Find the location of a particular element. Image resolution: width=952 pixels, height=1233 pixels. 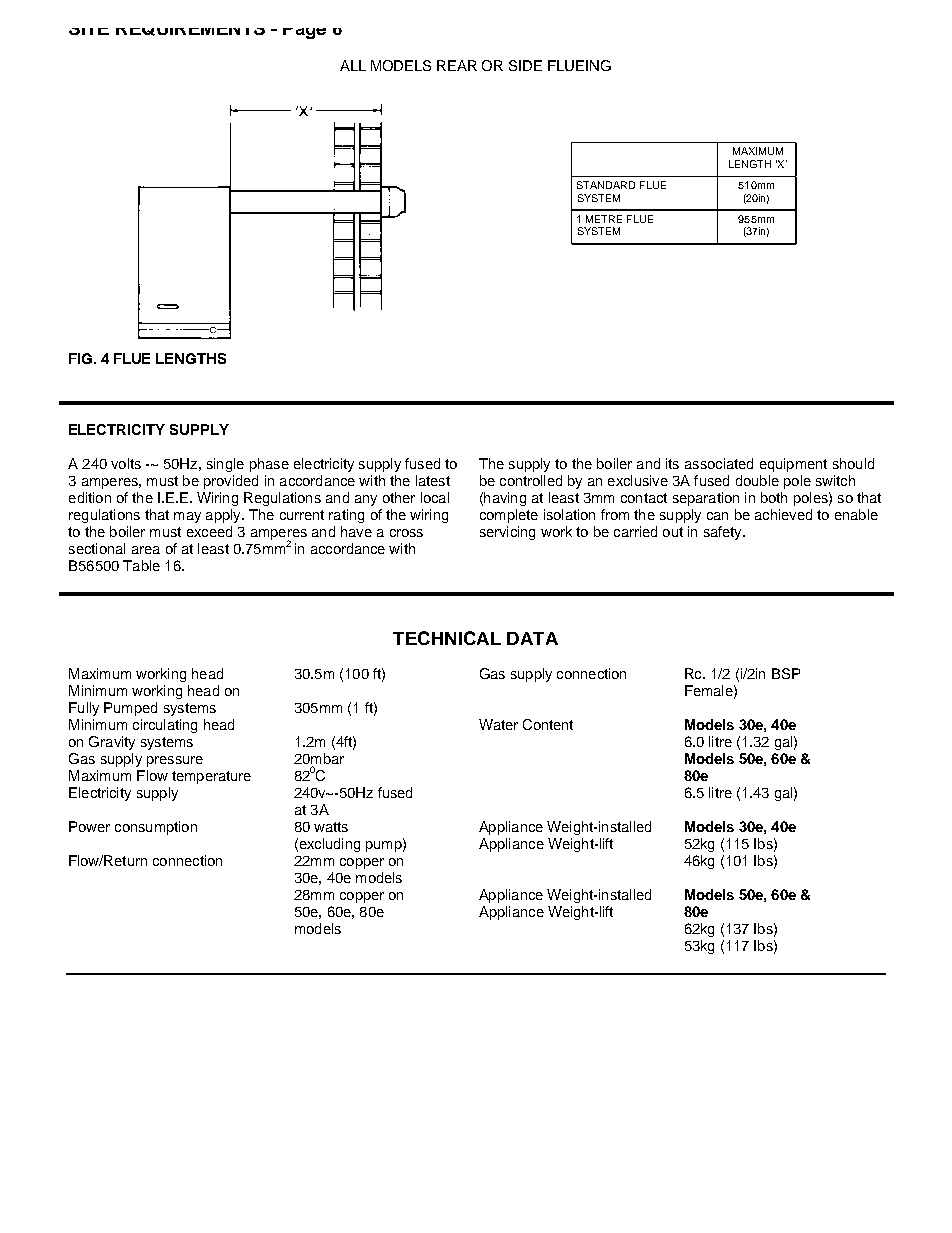

REAR is located at coordinates (457, 65).
